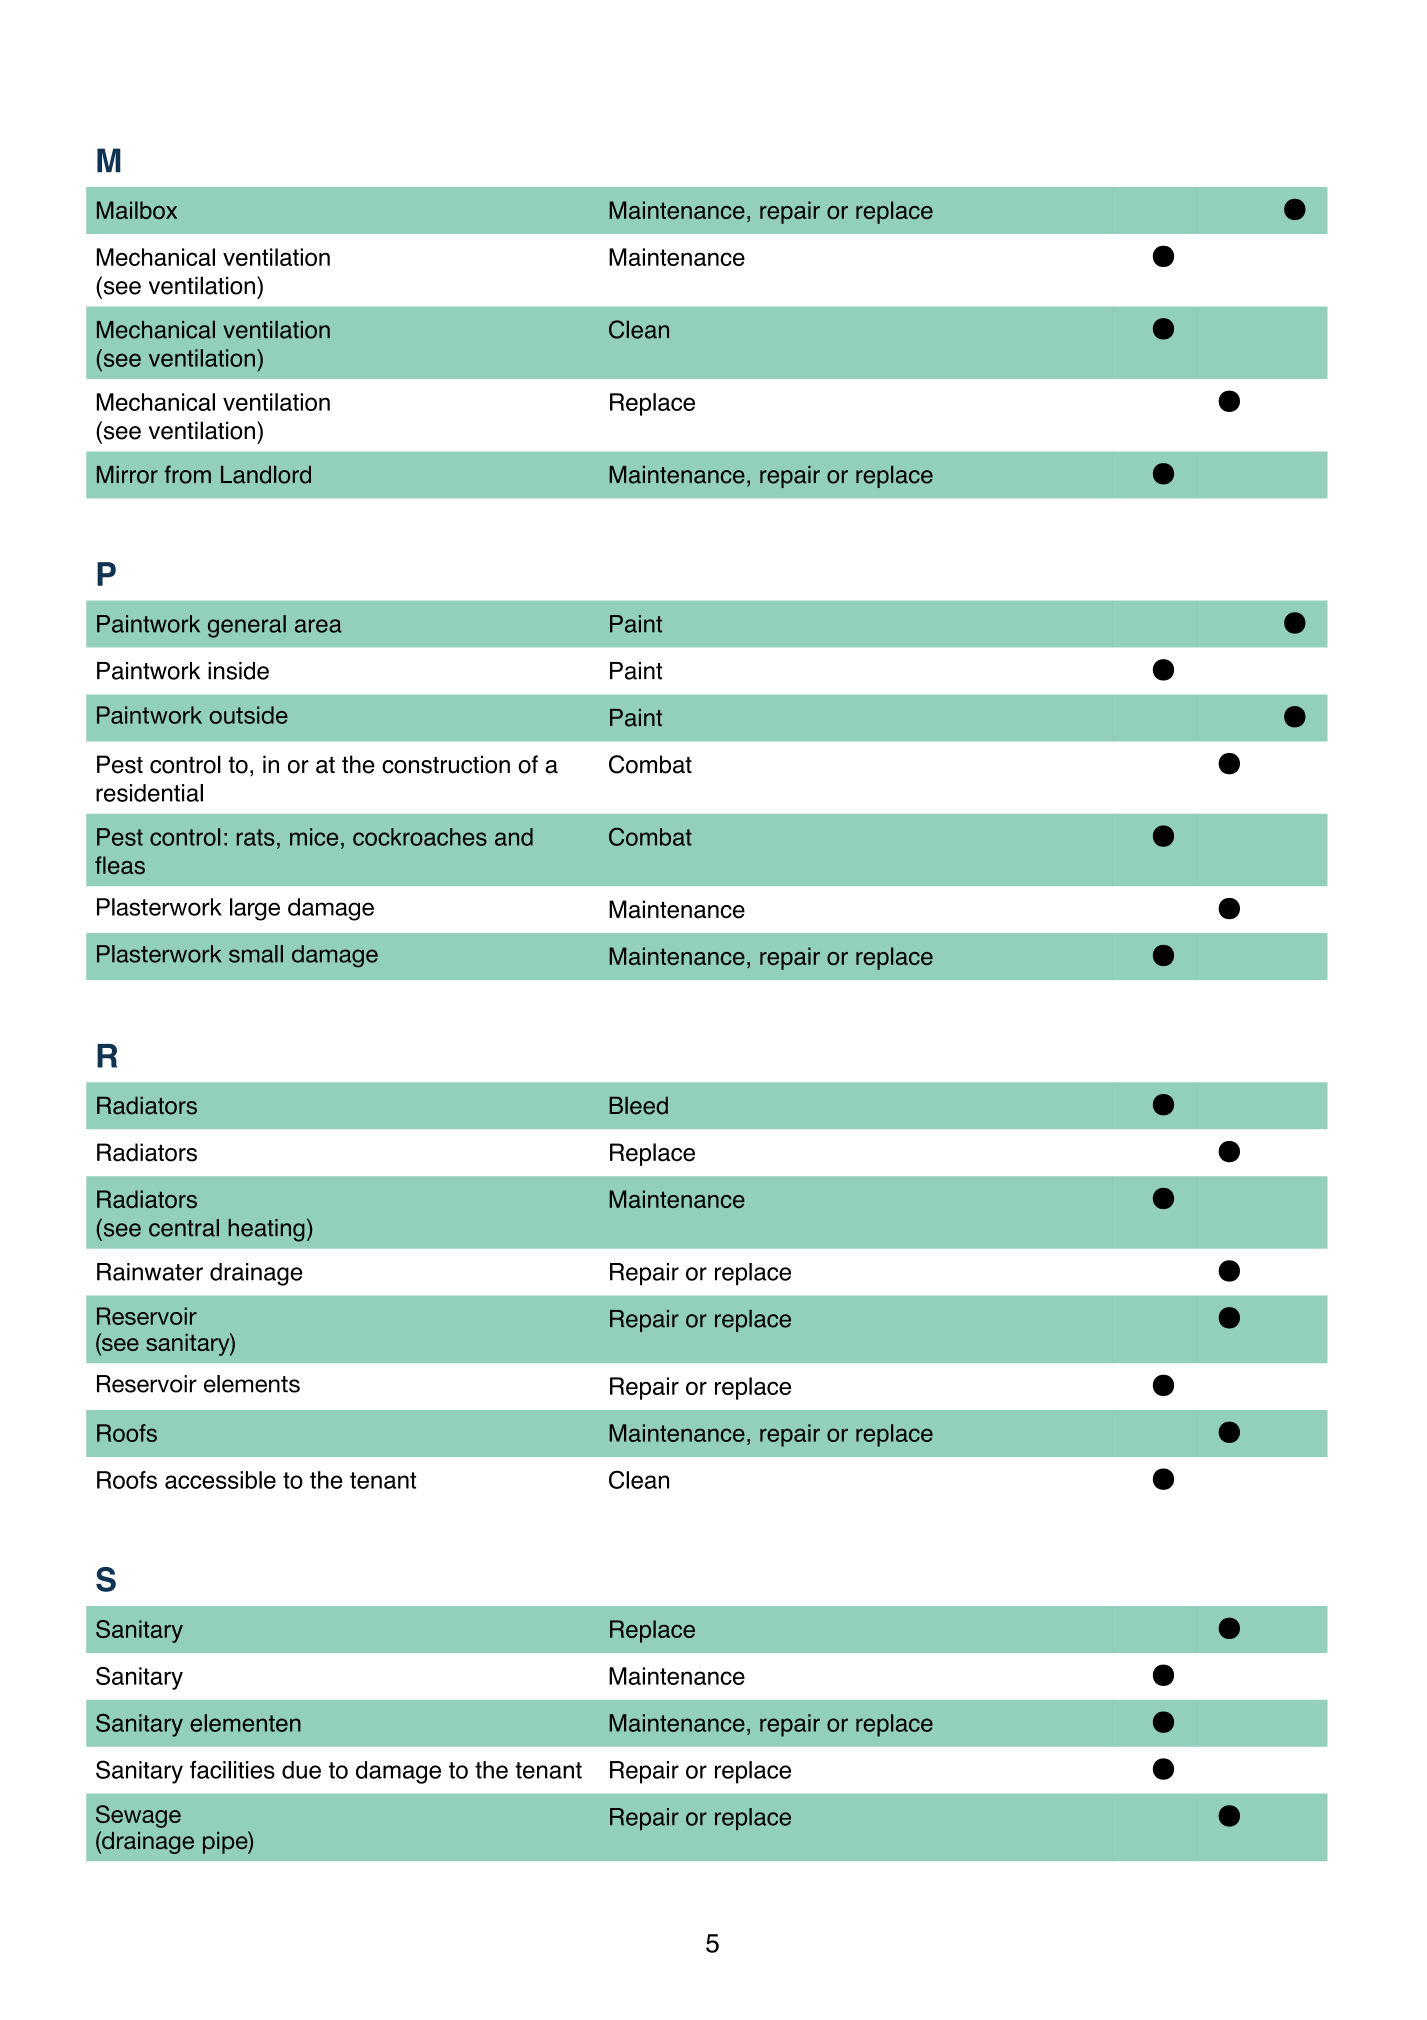 This page has height=2020, width=1427. What do you see at coordinates (301, 1770) in the page?
I see `due` at bounding box center [301, 1770].
